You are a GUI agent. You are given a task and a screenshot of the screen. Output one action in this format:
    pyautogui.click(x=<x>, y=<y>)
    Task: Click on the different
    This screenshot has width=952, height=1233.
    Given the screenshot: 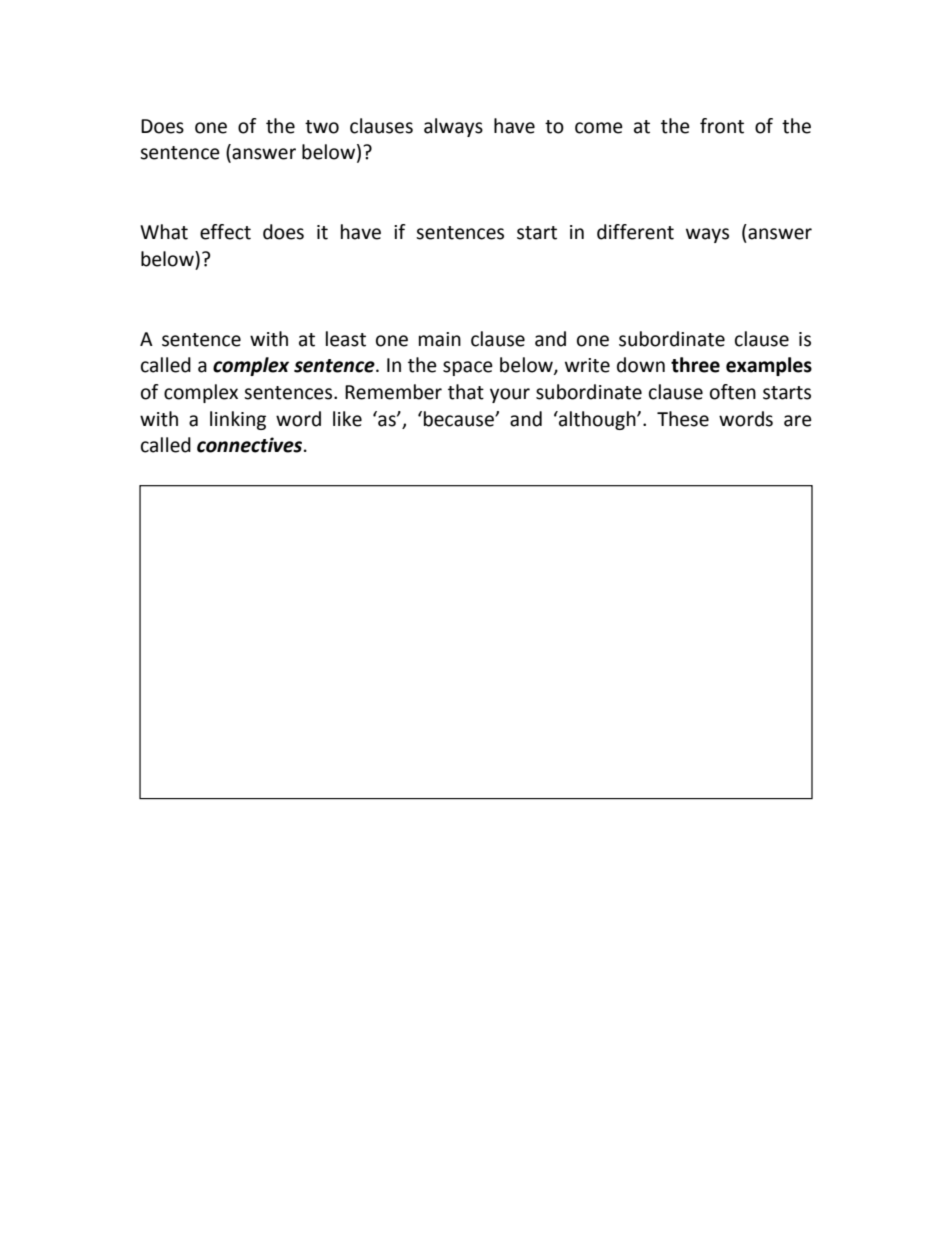 What is the action you would take?
    pyautogui.click(x=635, y=232)
